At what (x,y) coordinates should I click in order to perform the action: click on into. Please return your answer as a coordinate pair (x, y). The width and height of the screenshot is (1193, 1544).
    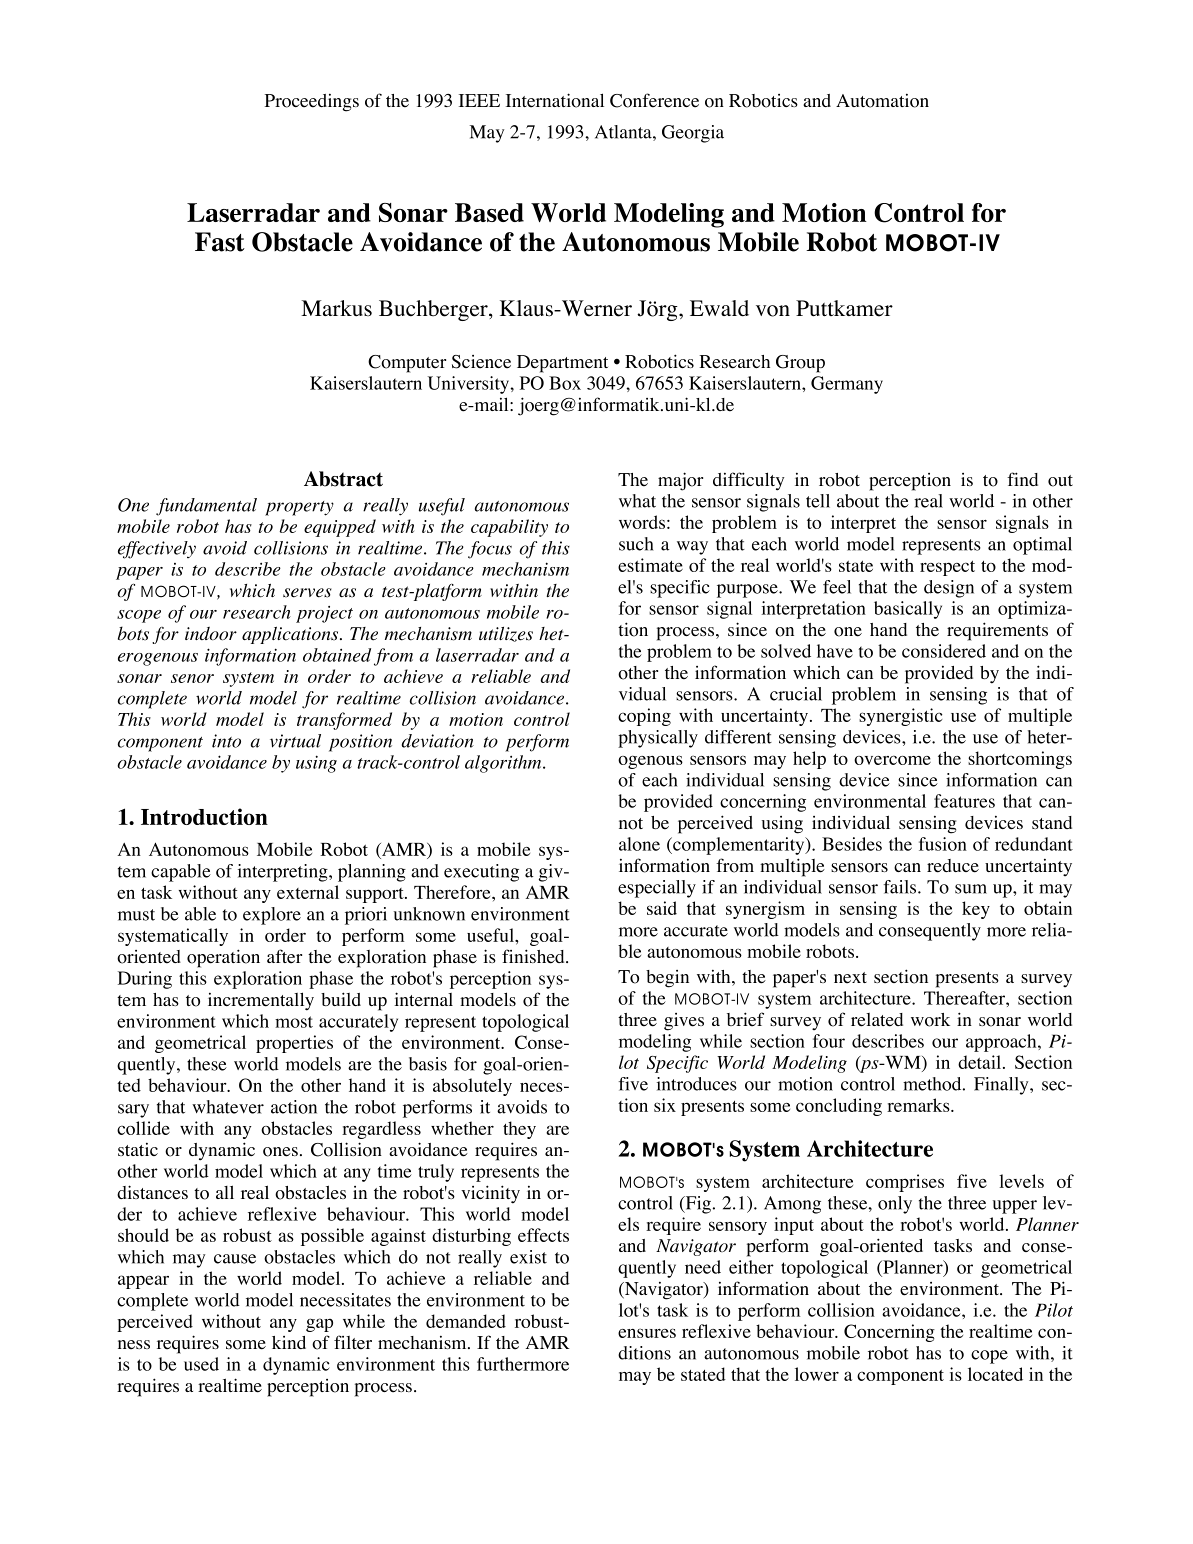
    Looking at the image, I should click on (226, 741).
